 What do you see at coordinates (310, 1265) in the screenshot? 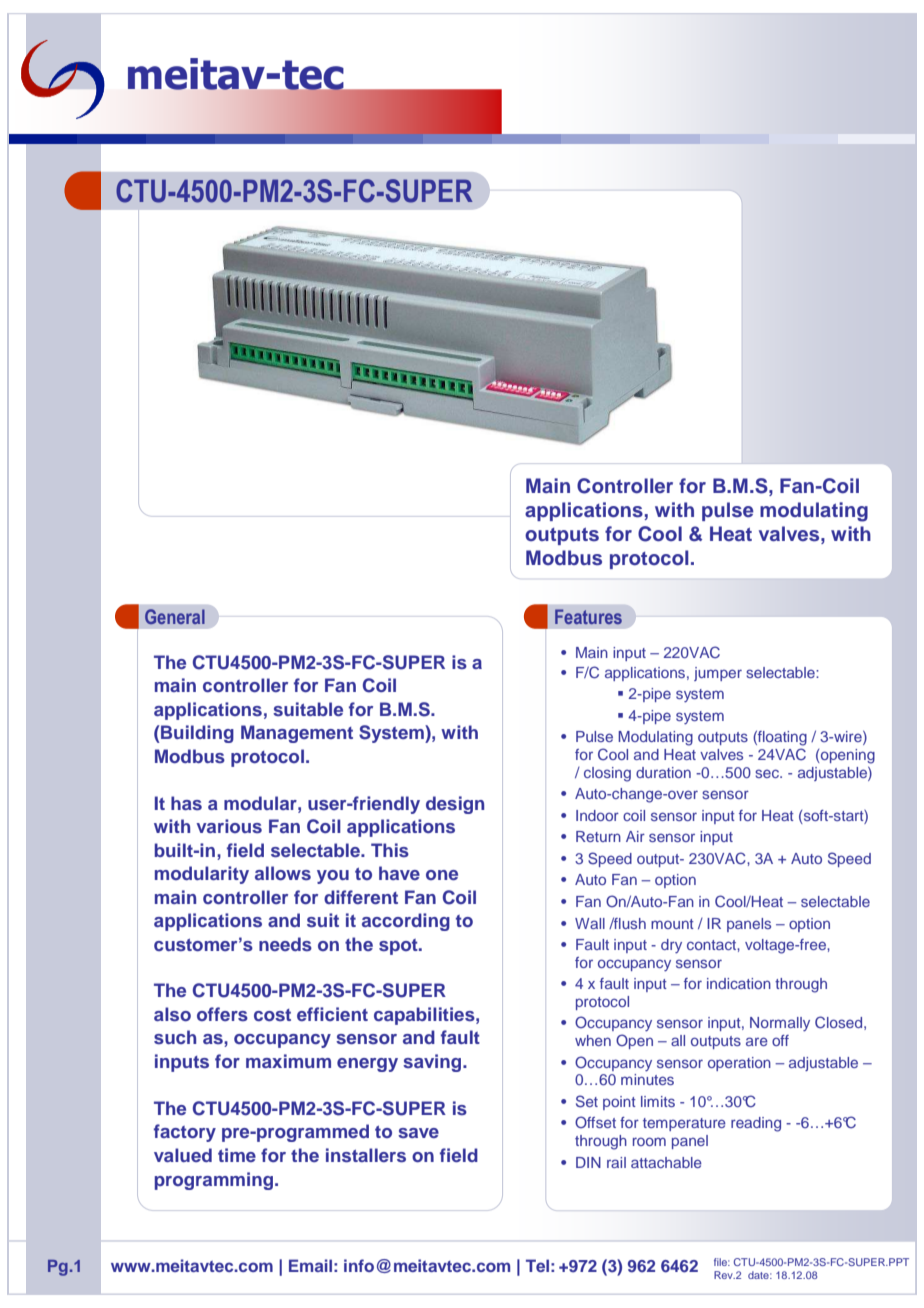
I see `Email` at bounding box center [310, 1265].
